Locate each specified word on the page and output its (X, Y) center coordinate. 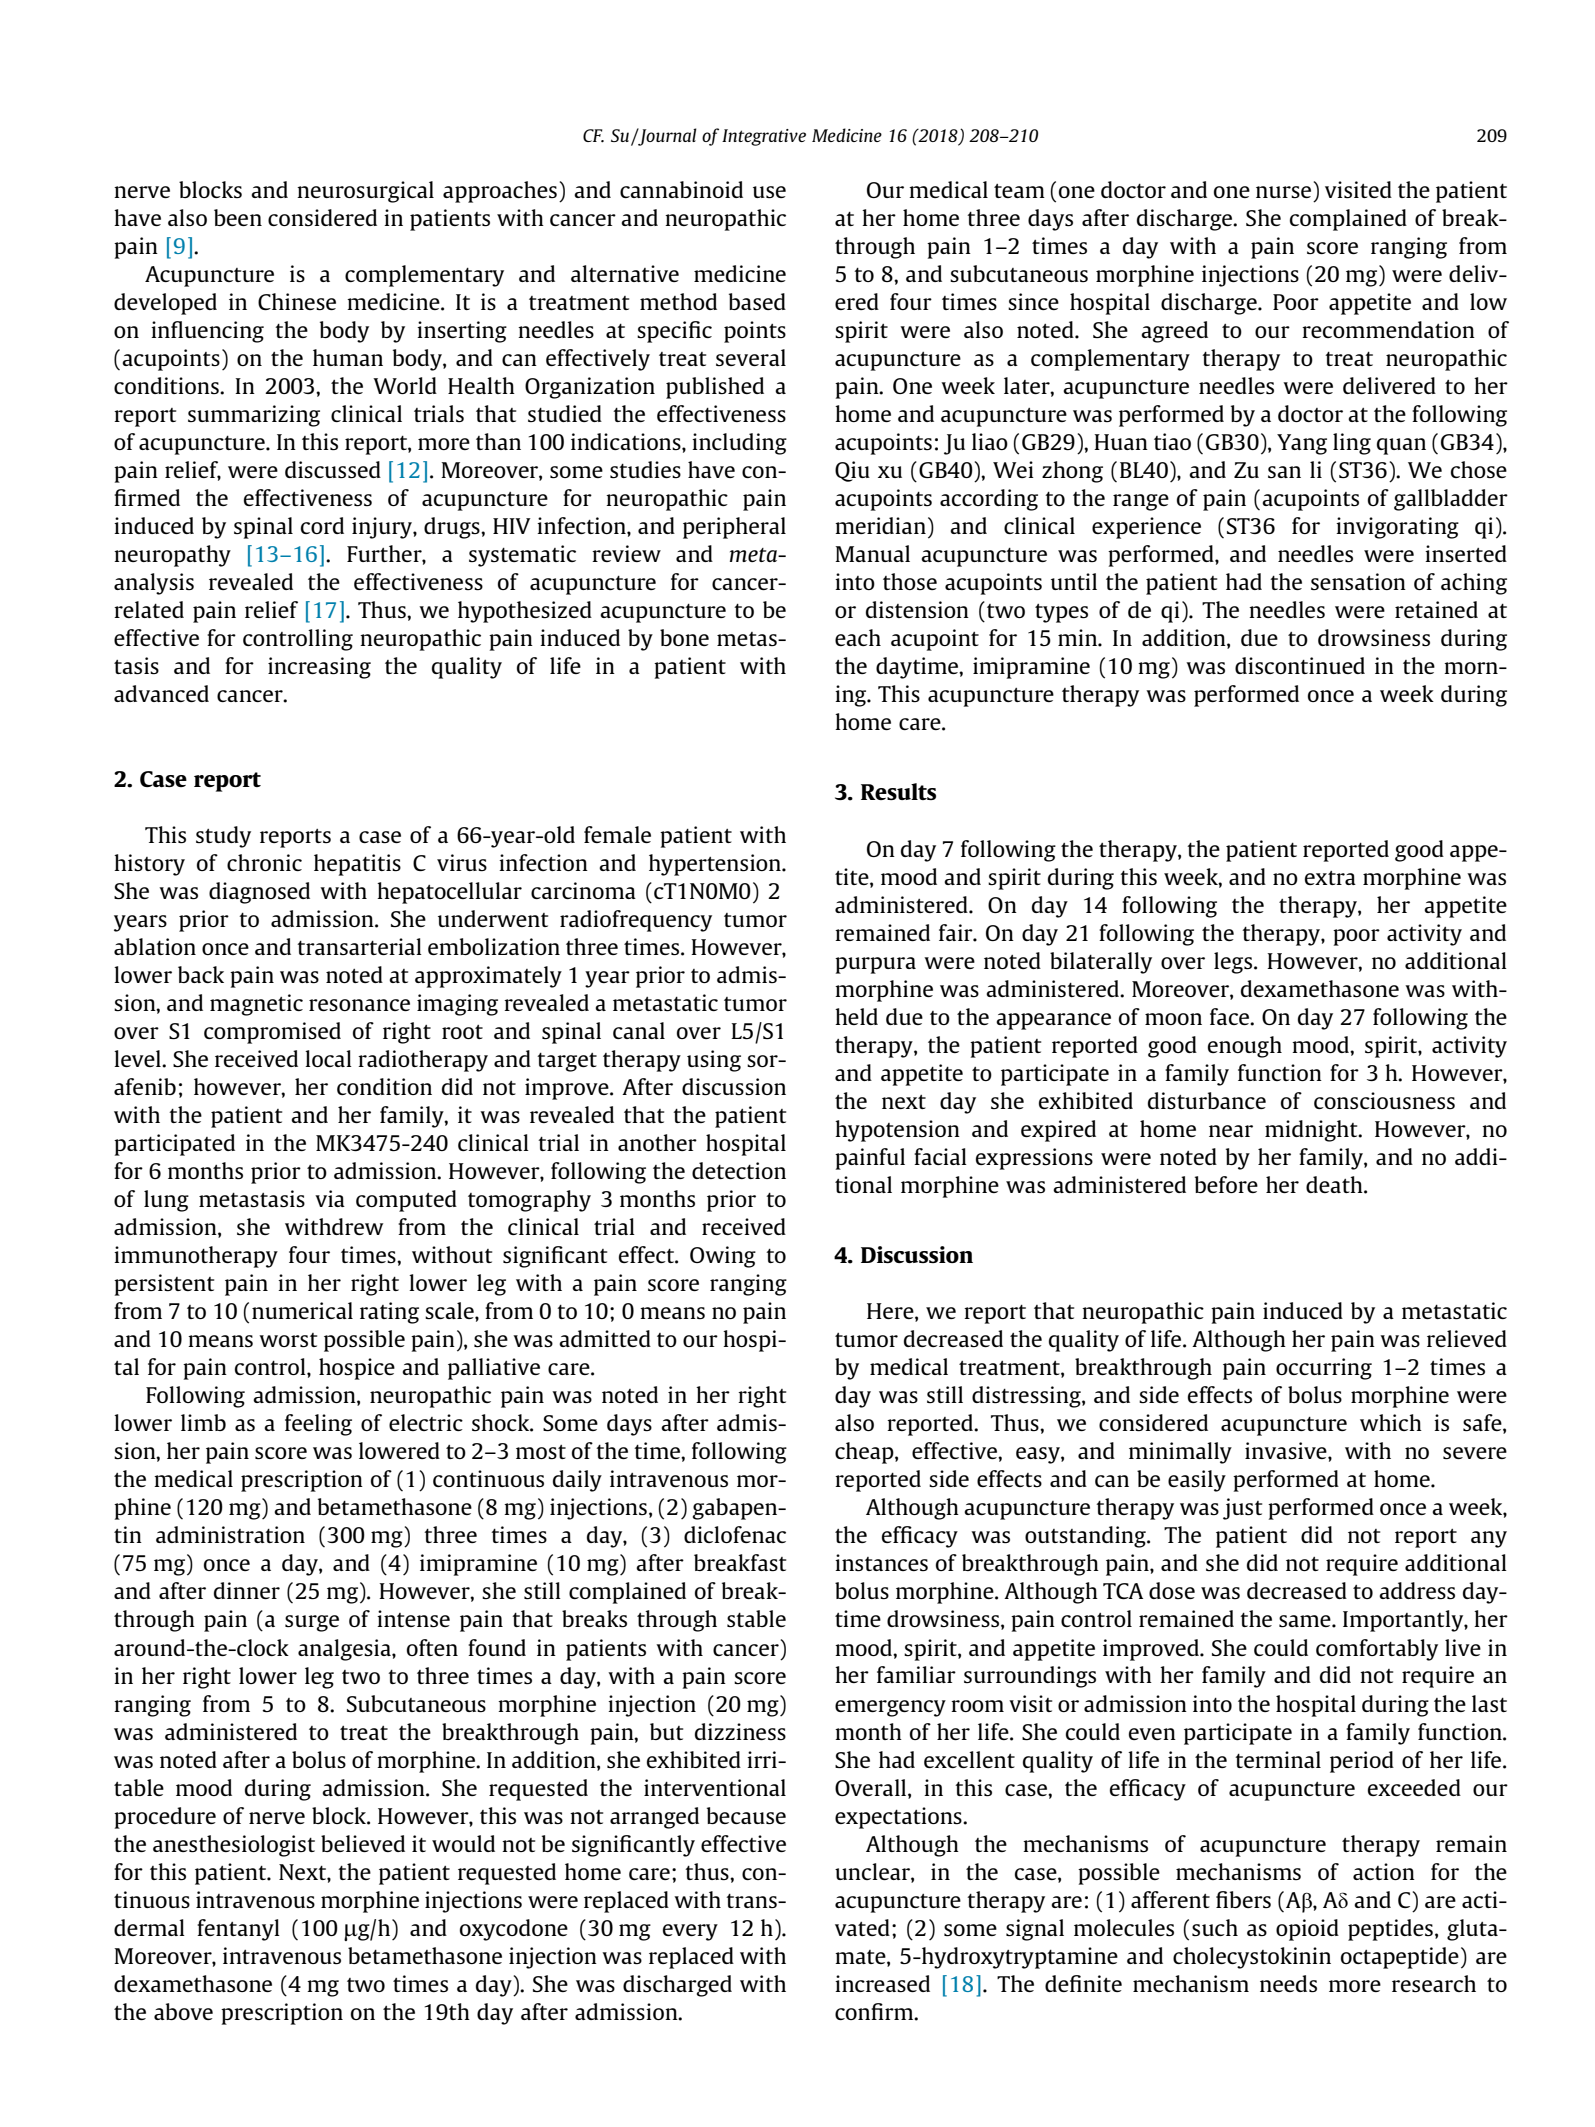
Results (898, 791)
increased (882, 1983)
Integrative (764, 137)
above (183, 2011)
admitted (605, 1338)
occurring (1324, 1369)
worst (288, 1340)
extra (1330, 878)
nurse (1283, 192)
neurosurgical (365, 192)
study (223, 837)
